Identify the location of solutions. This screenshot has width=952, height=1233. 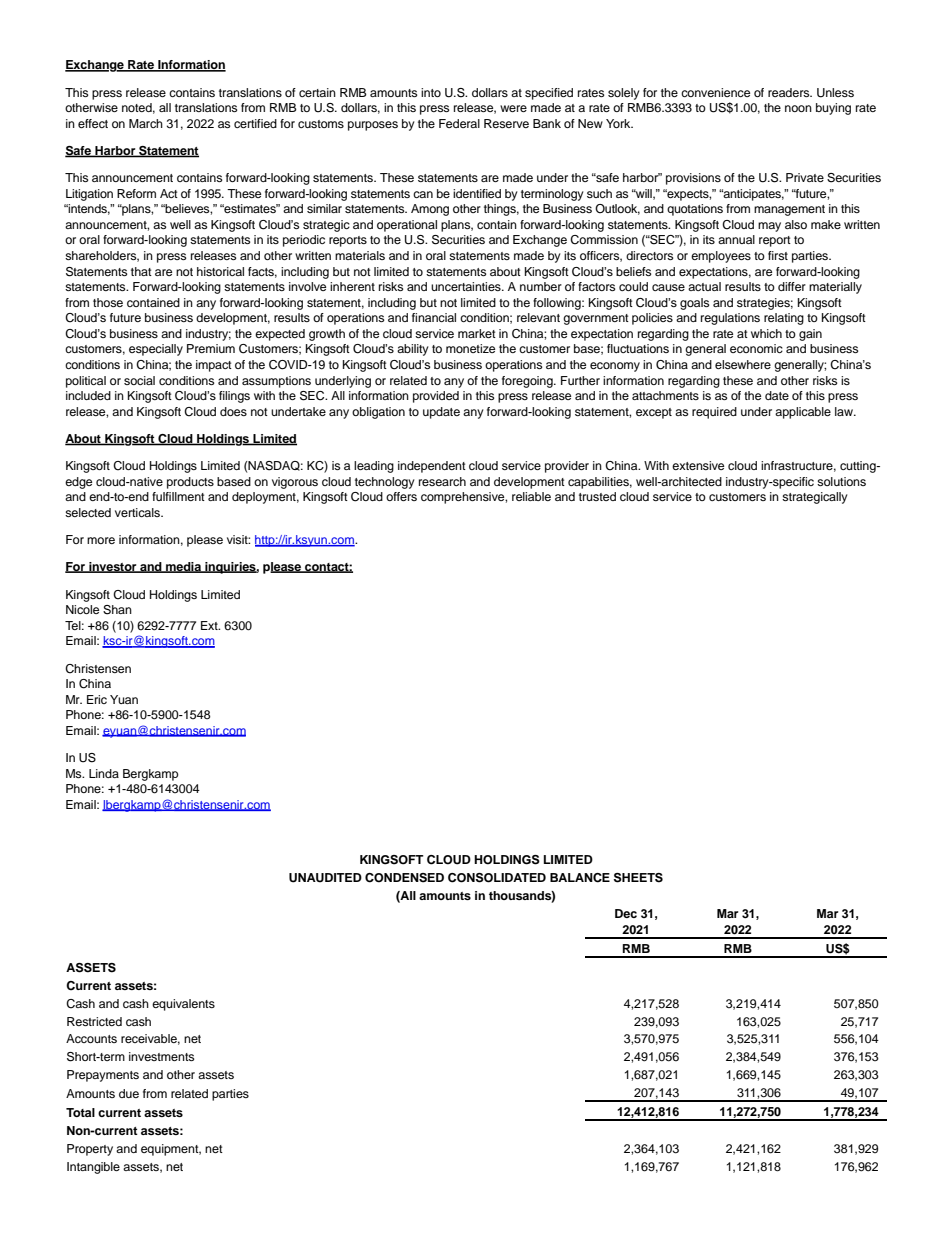
(841, 481).
